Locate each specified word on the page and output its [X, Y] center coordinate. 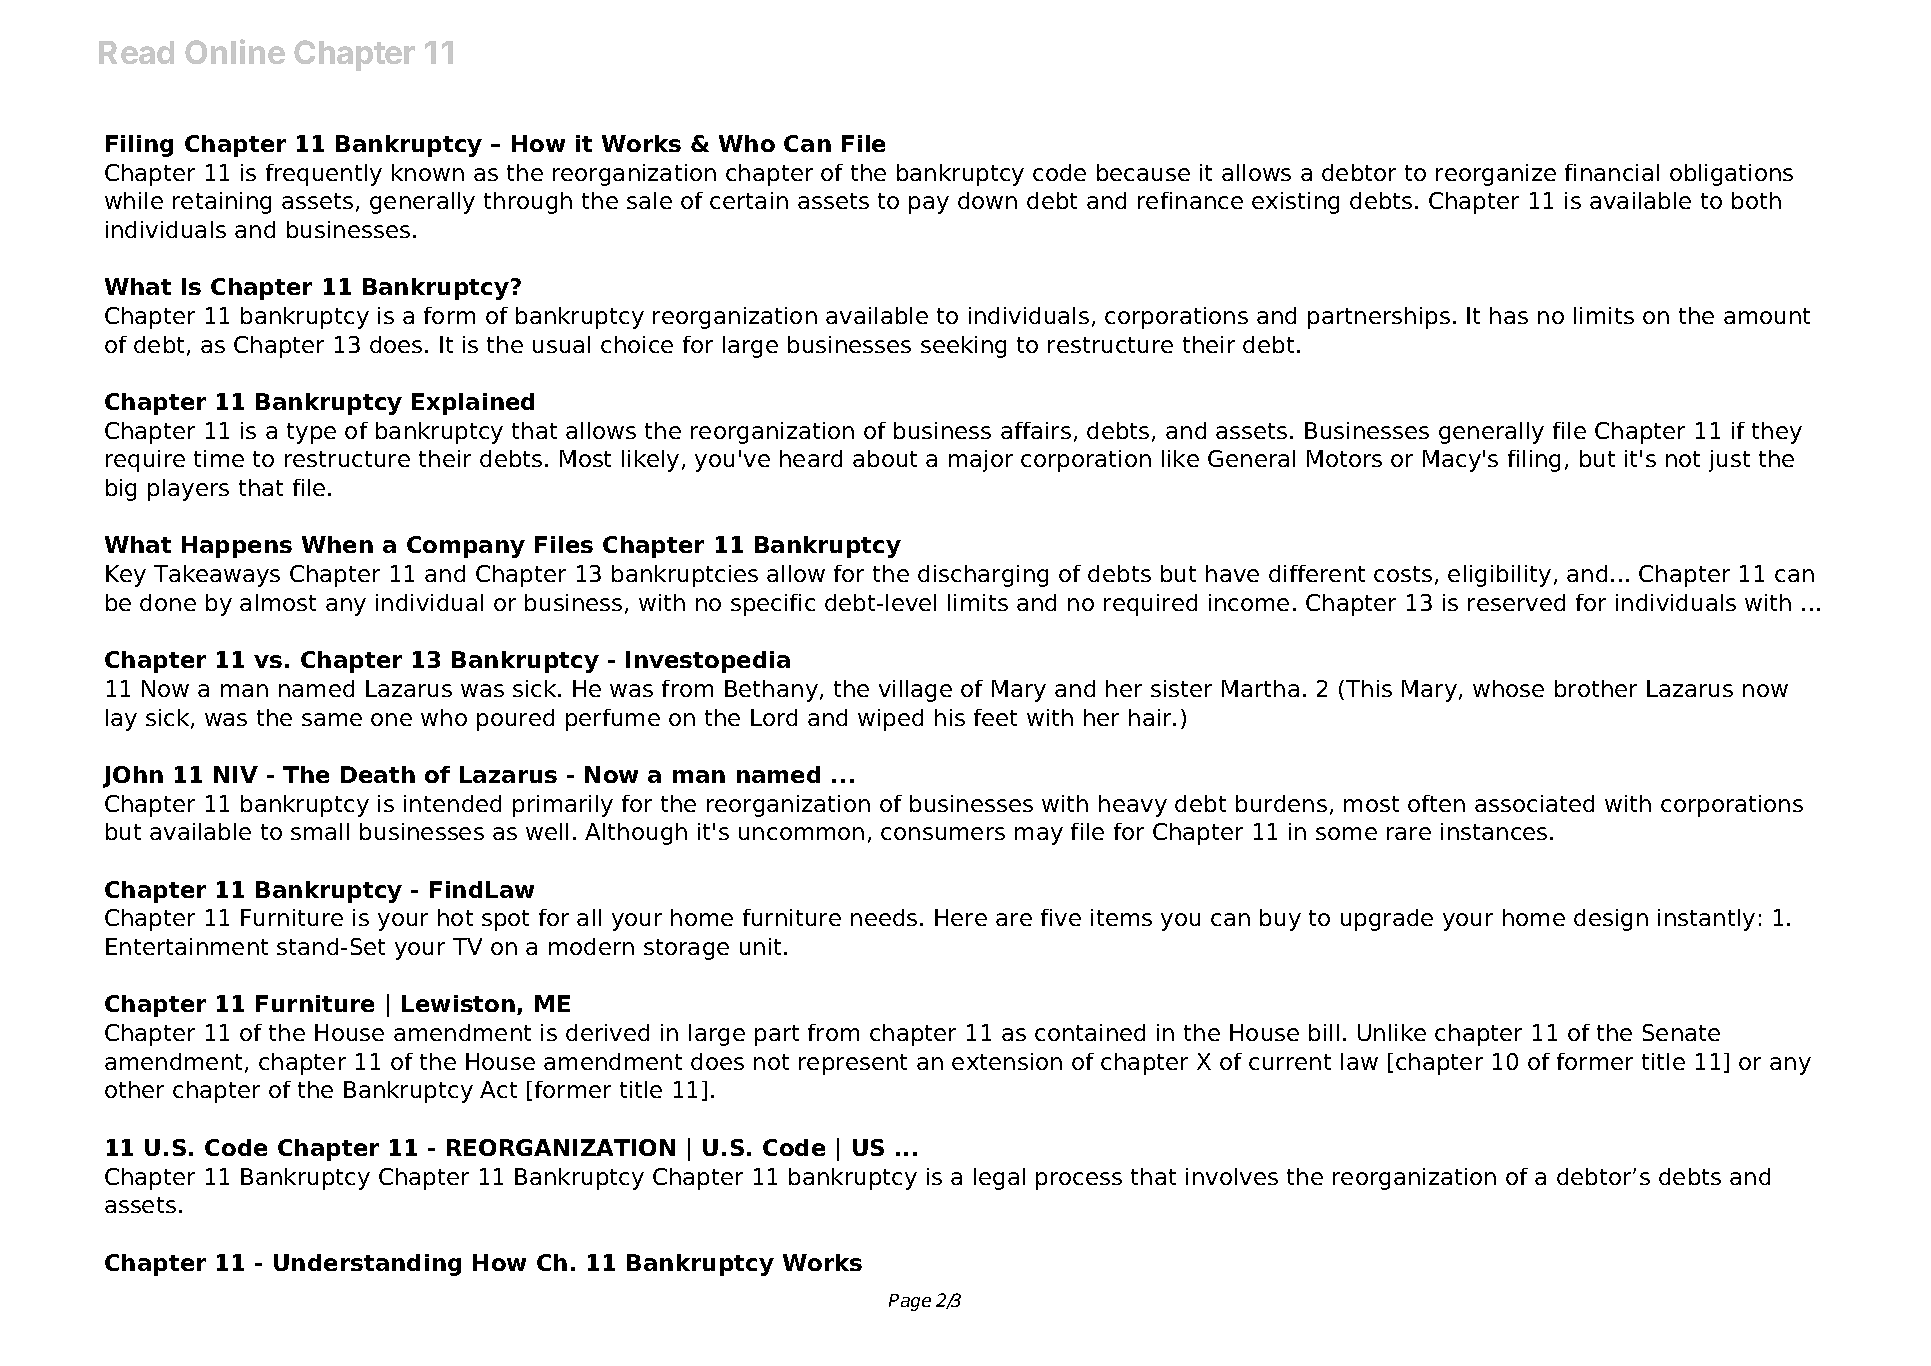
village [915, 691]
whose [1508, 688]
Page [910, 1302]
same [332, 719]
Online [235, 51]
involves [1232, 1176]
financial [1612, 172]
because [1143, 172]
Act [498, 1089]
